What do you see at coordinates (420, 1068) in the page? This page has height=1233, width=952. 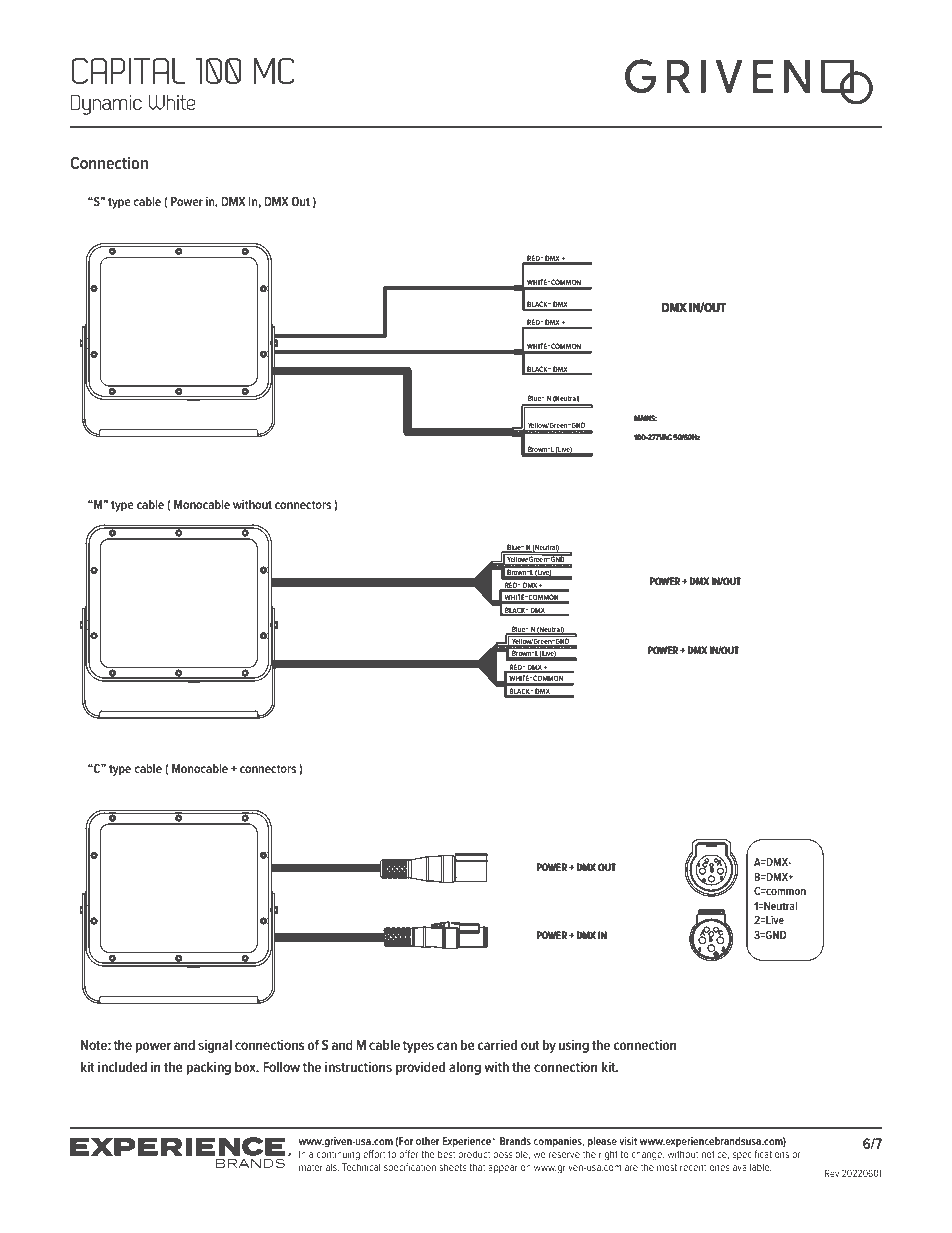 I see `provided` at bounding box center [420, 1068].
